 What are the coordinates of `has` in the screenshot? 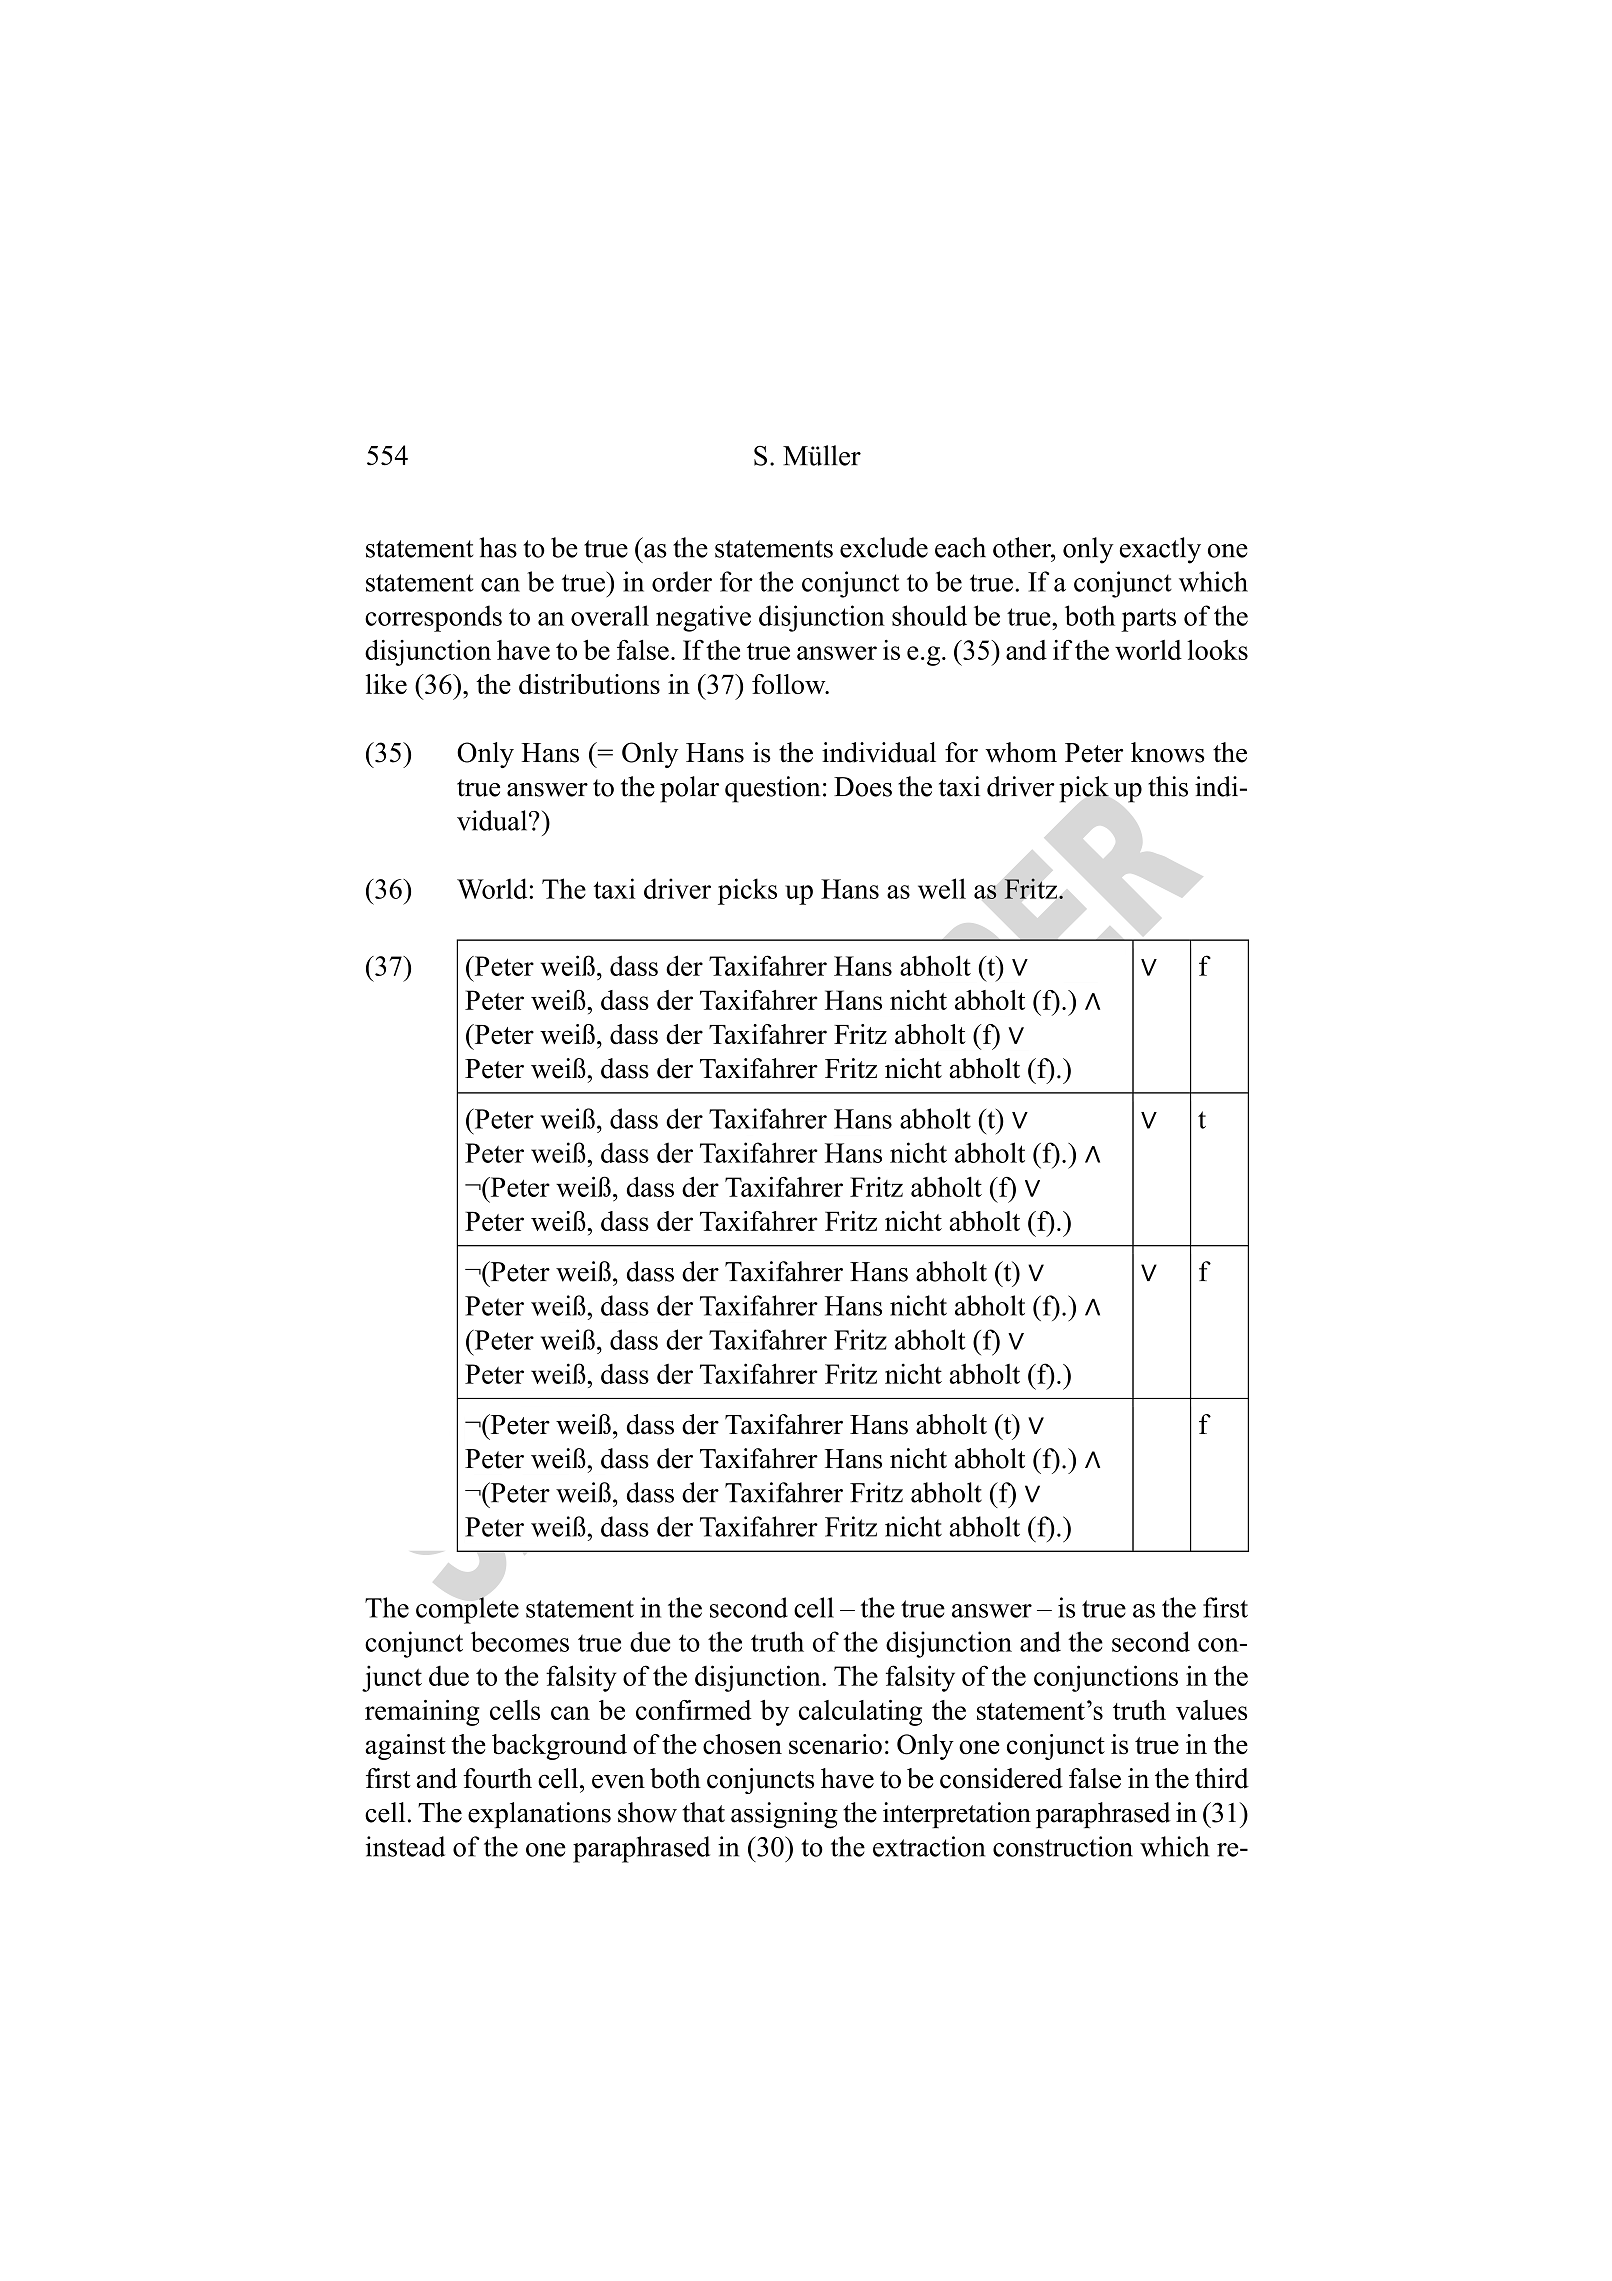 It's located at (498, 547).
